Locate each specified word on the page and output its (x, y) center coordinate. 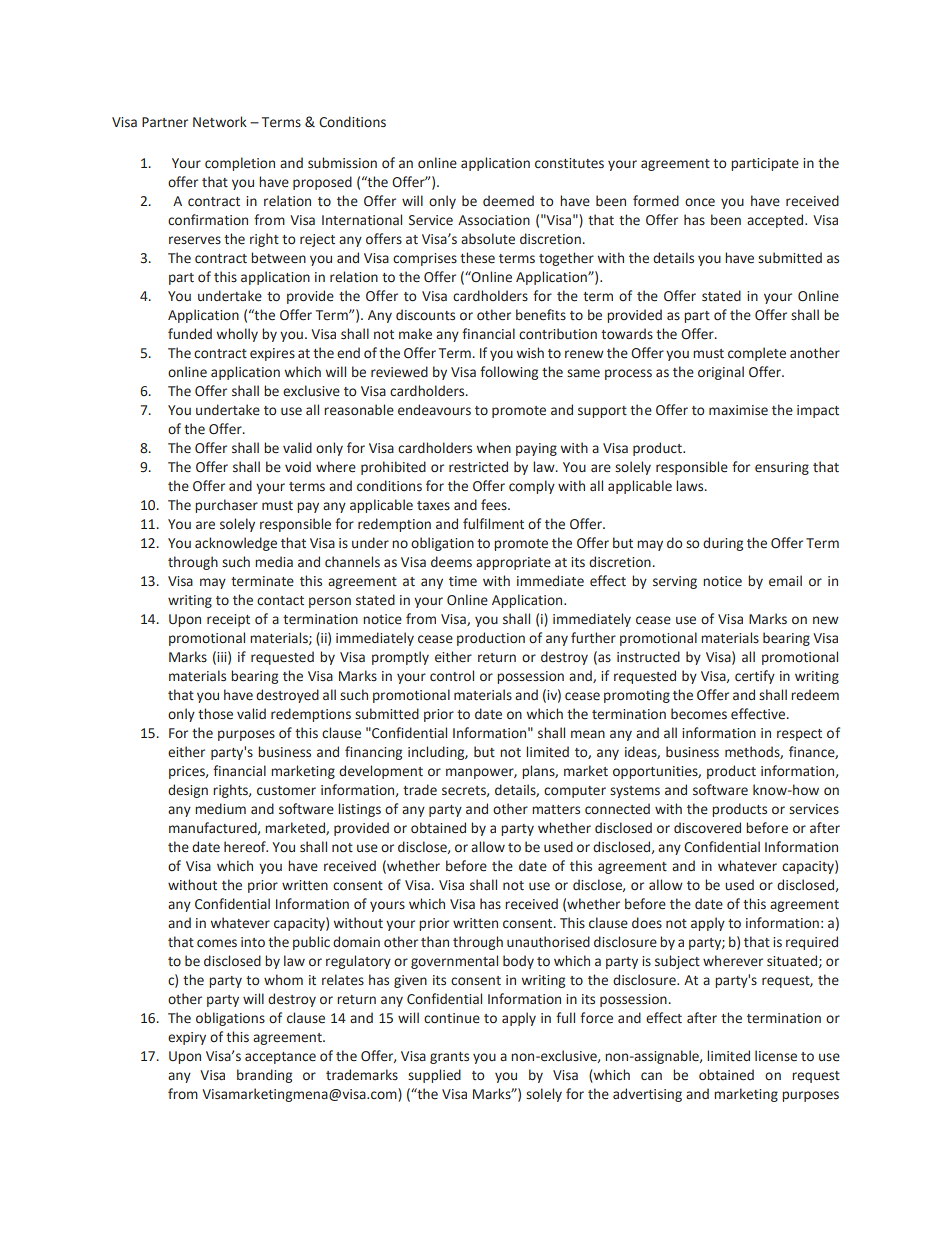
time (463, 581)
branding (264, 1076)
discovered (707, 828)
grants (449, 1058)
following (509, 373)
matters (556, 810)
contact (280, 601)
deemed (508, 201)
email (785, 581)
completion (240, 164)
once (700, 202)
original (721, 373)
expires (272, 354)
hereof (246, 847)
